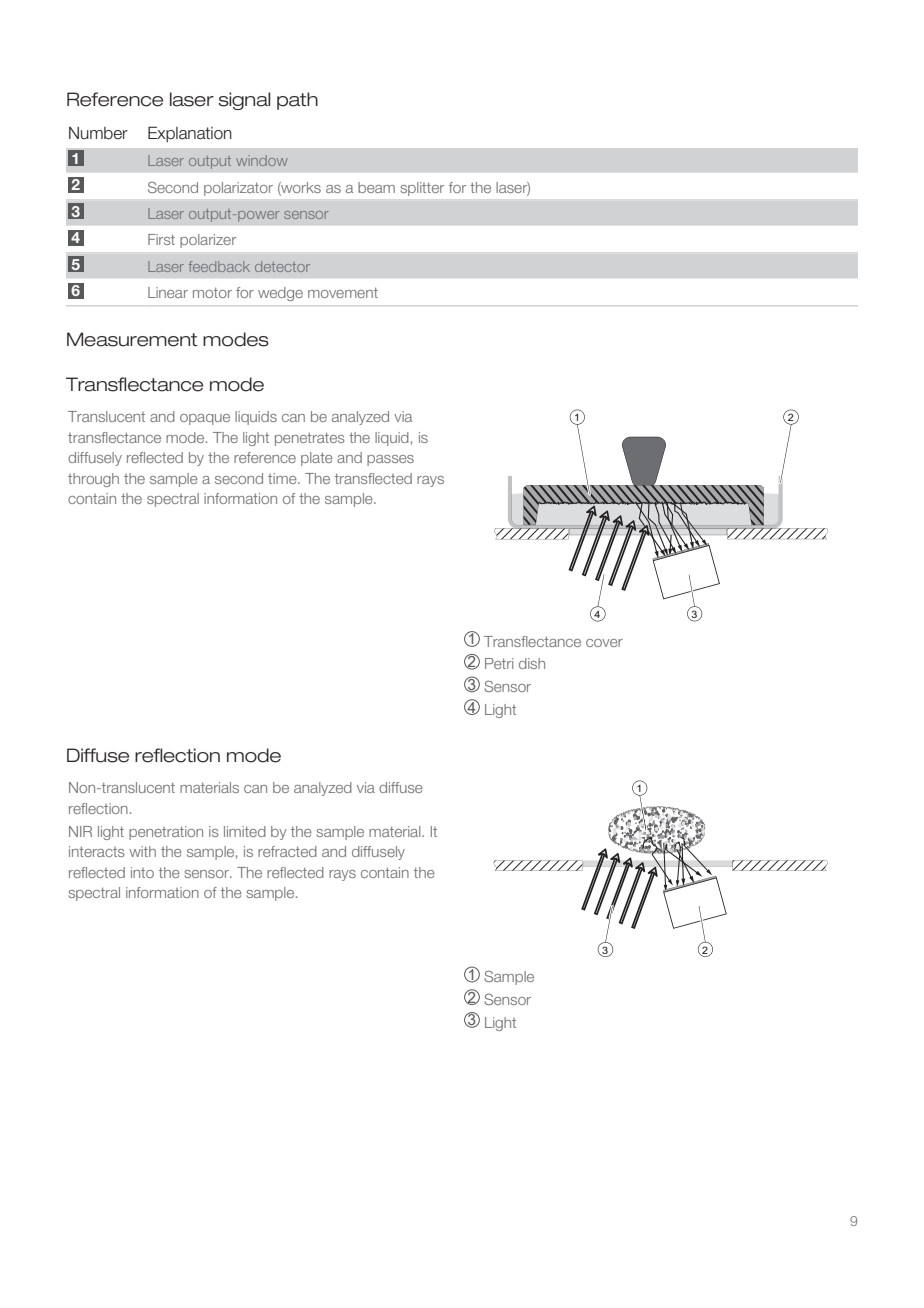 The width and height of the screenshot is (924, 1308). Describe the element at coordinates (376, 187) in the screenshot. I see `beam` at that location.
